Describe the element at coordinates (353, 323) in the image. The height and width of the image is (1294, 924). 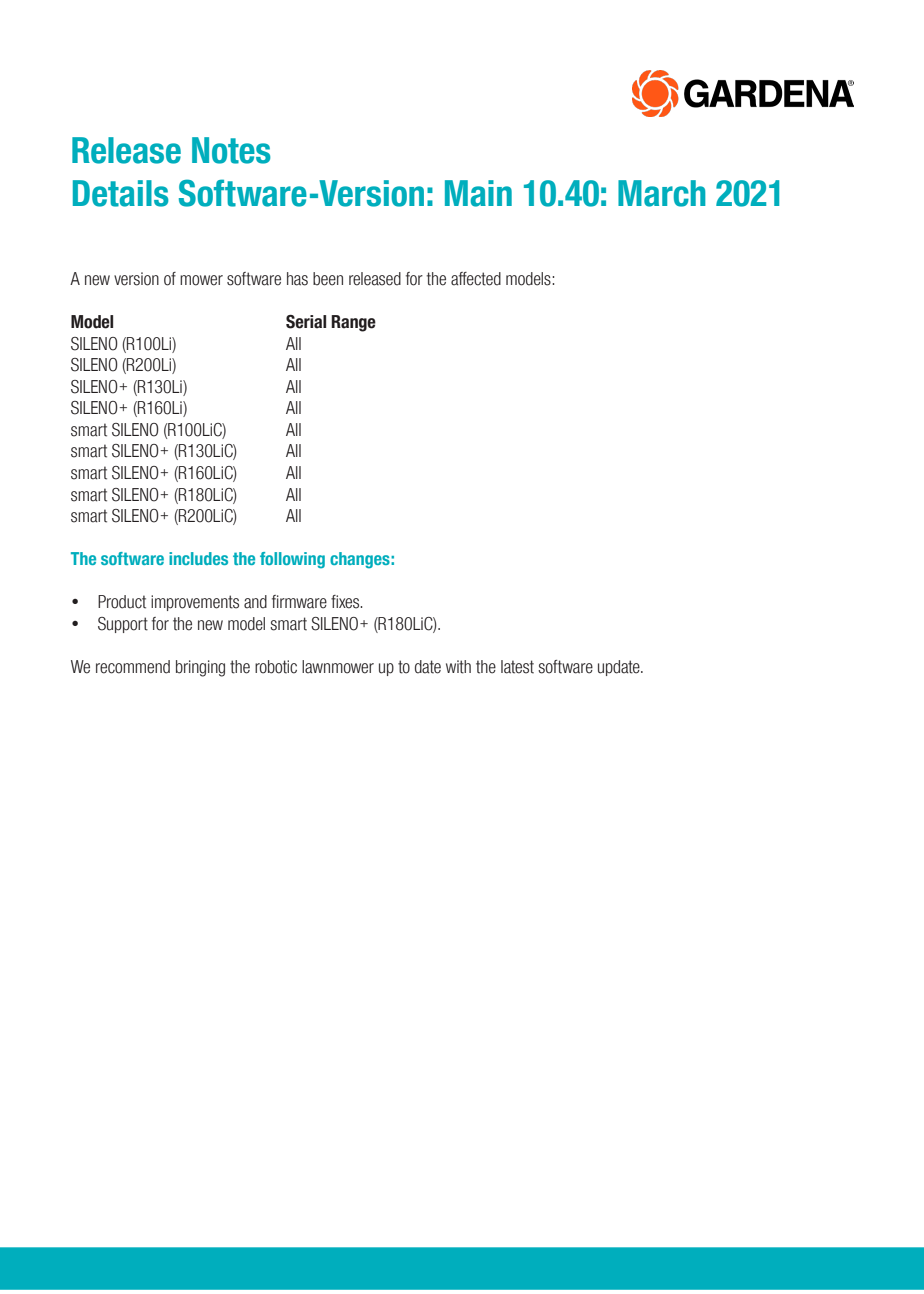
I see `Range` at that location.
